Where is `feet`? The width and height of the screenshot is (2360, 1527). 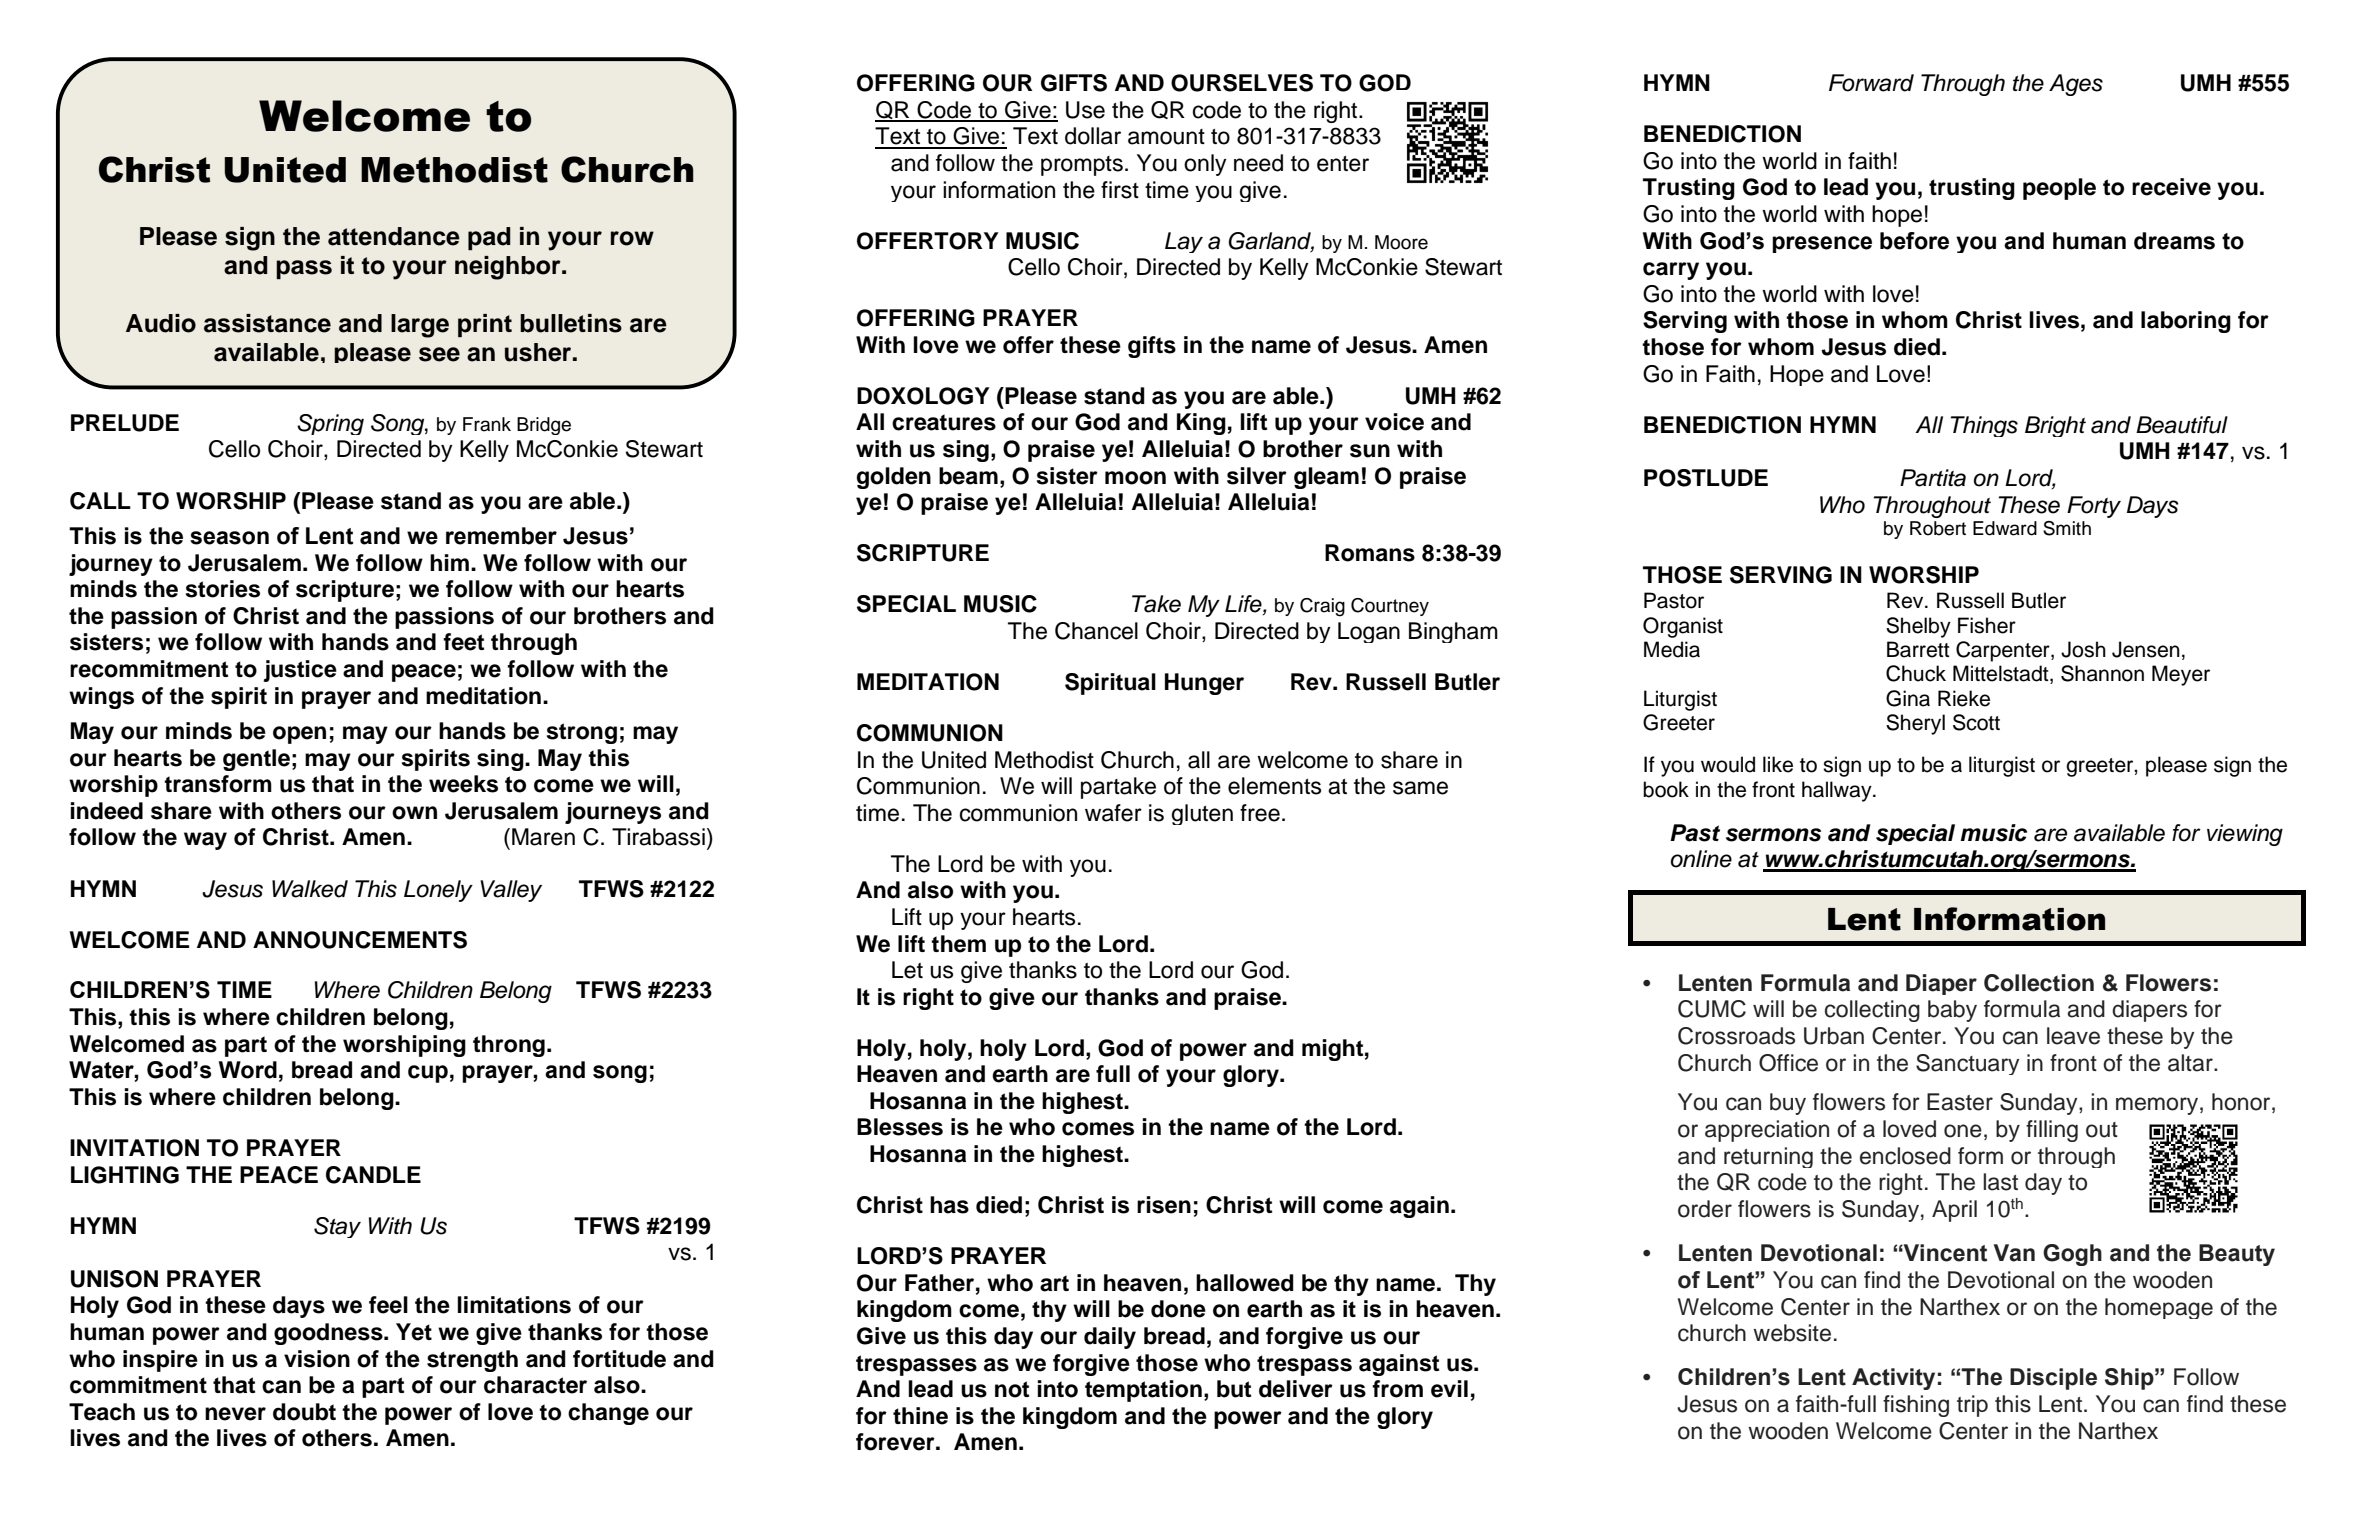 feet is located at coordinates (463, 642).
